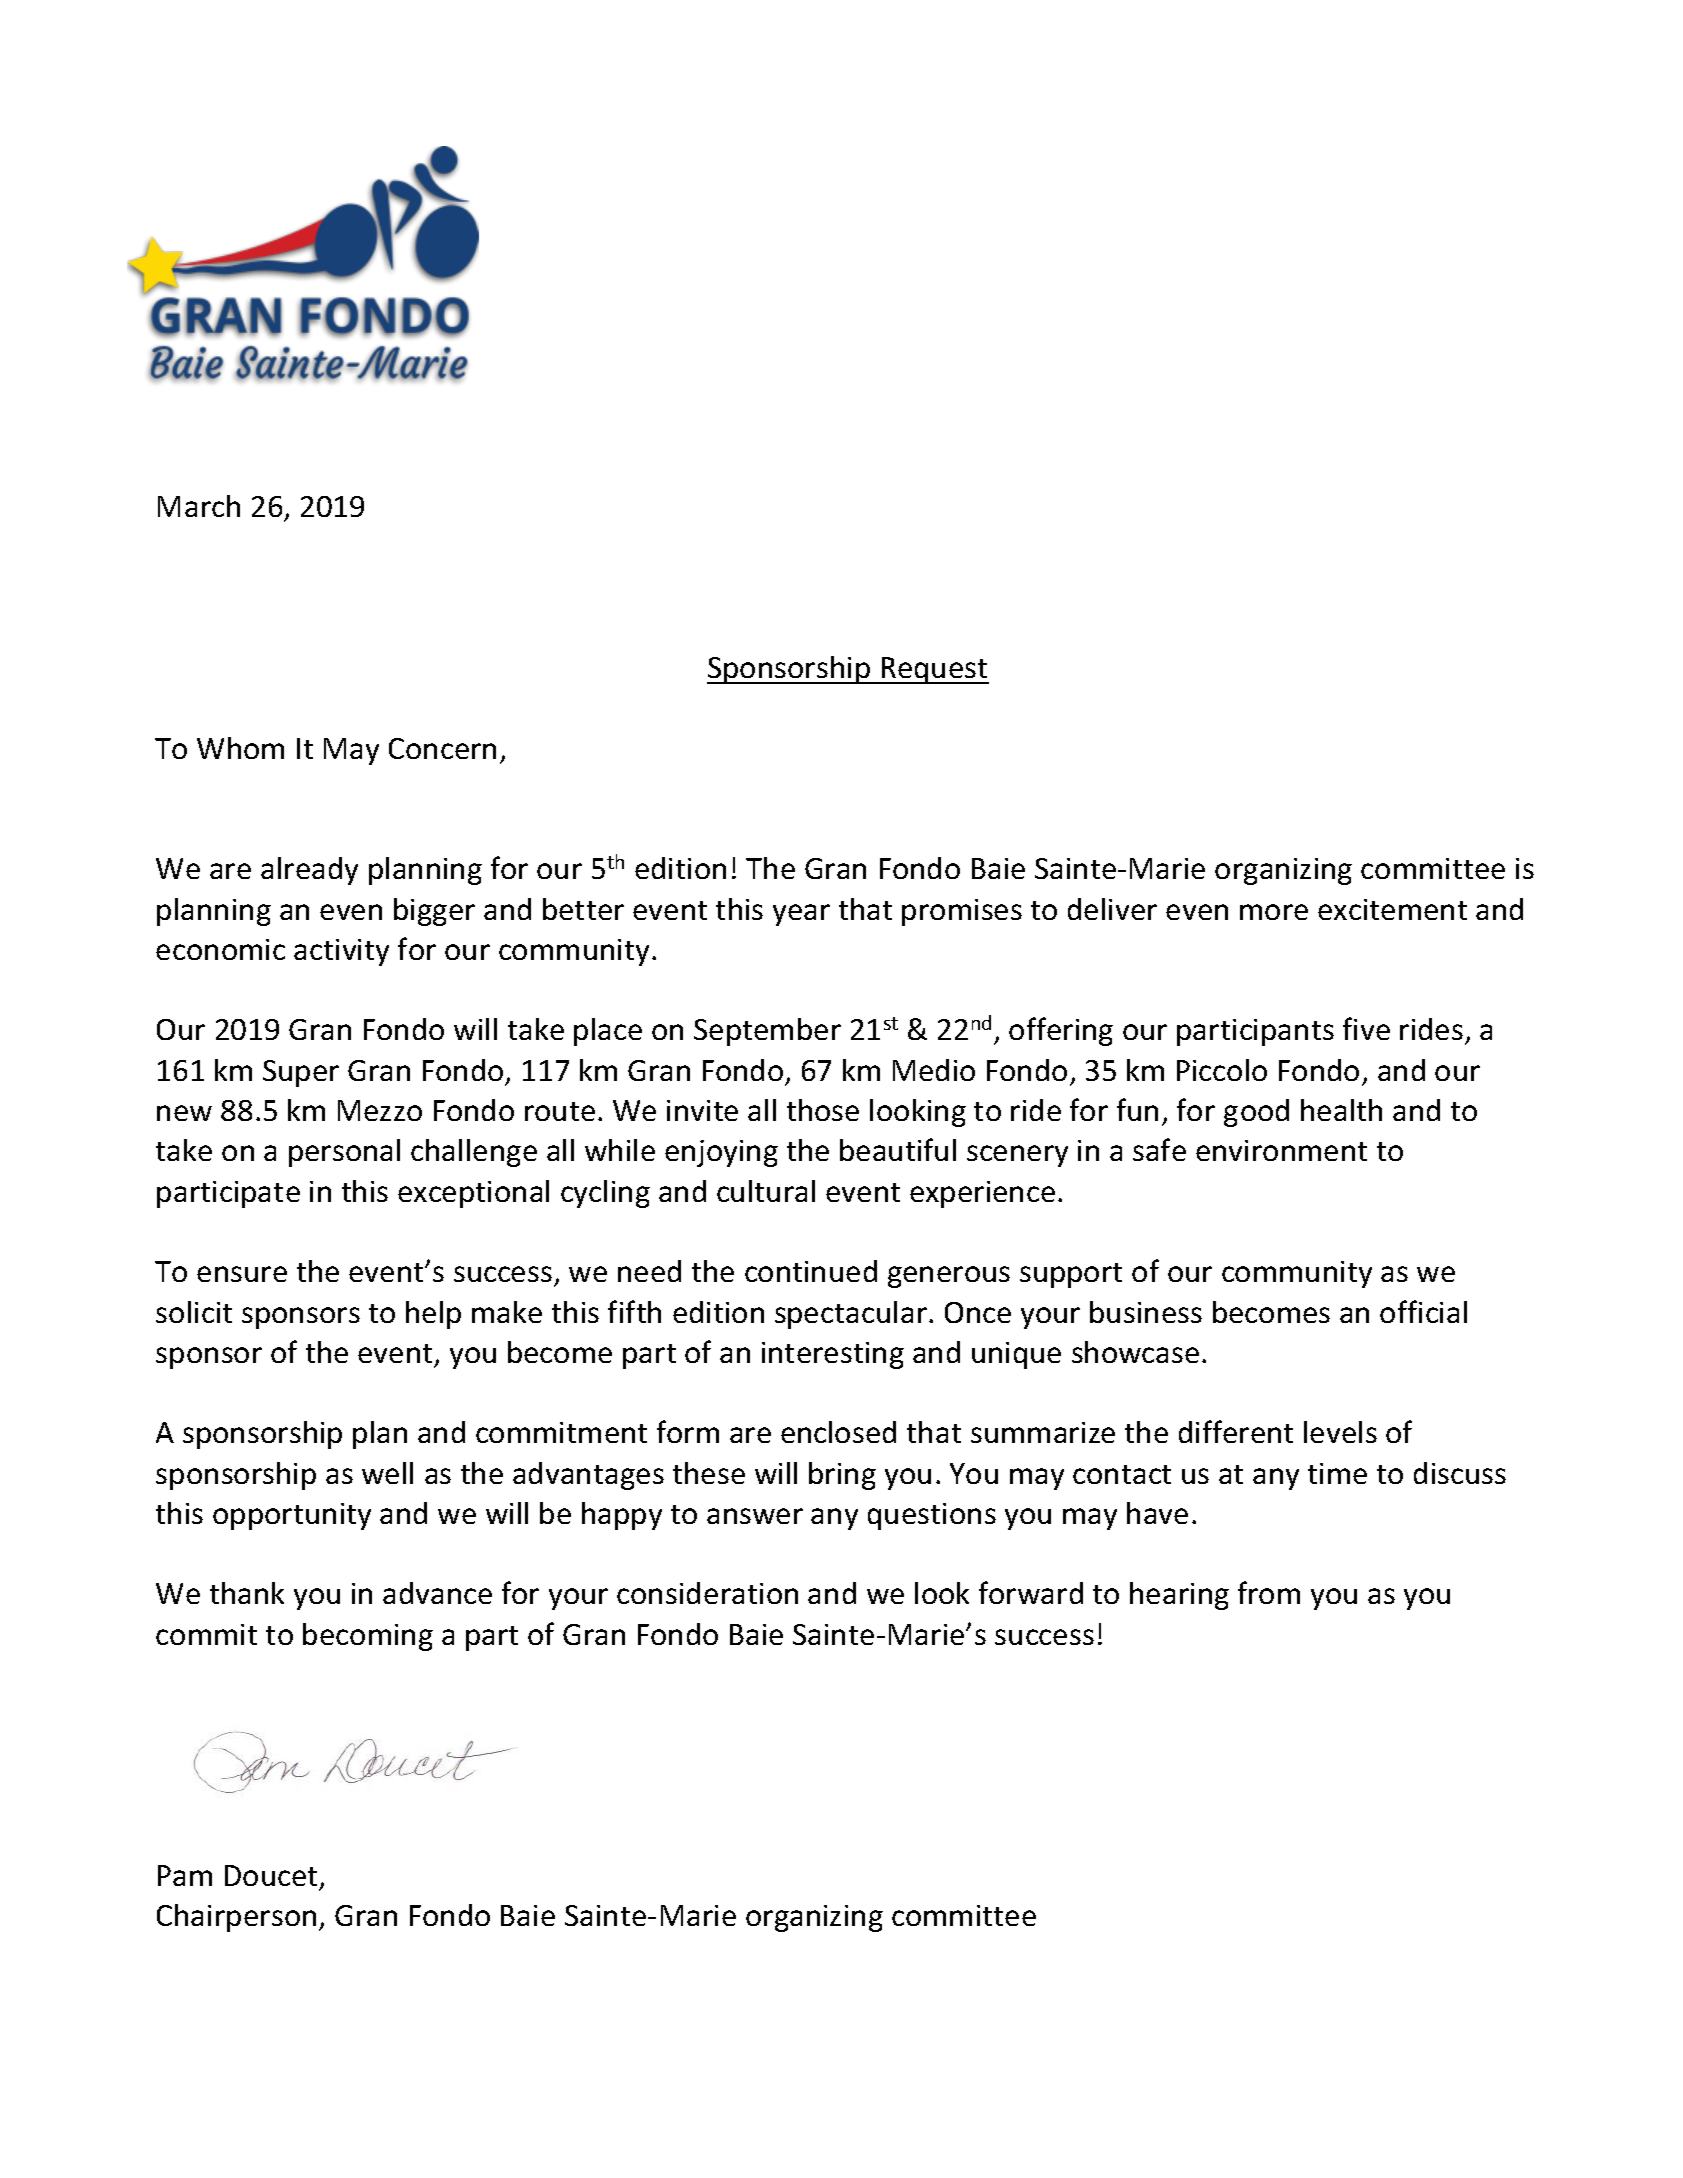  What do you see at coordinates (1392, 909) in the screenshot?
I see `excitement` at bounding box center [1392, 909].
